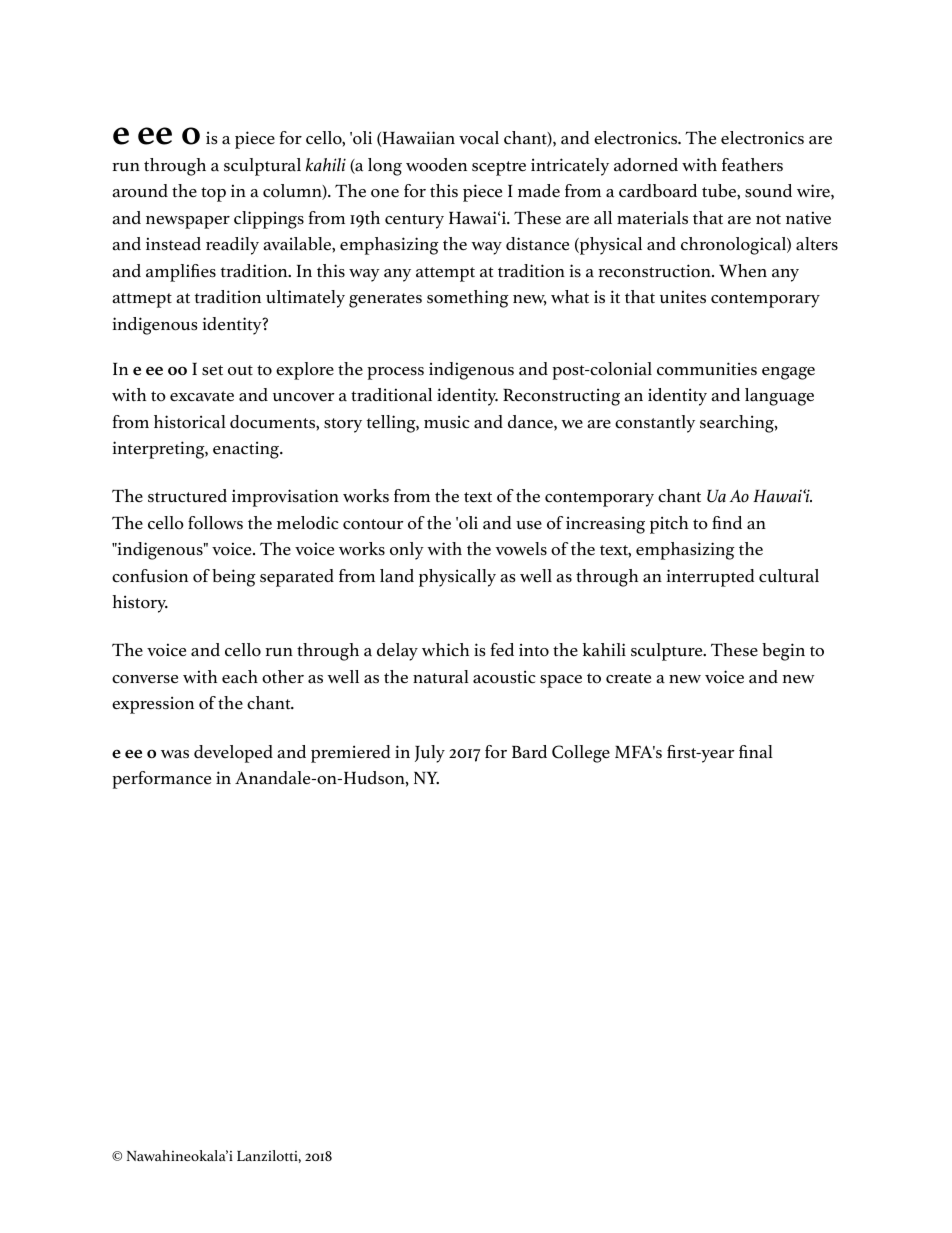  What do you see at coordinates (247, 450) in the screenshot?
I see `enacting` at bounding box center [247, 450].
